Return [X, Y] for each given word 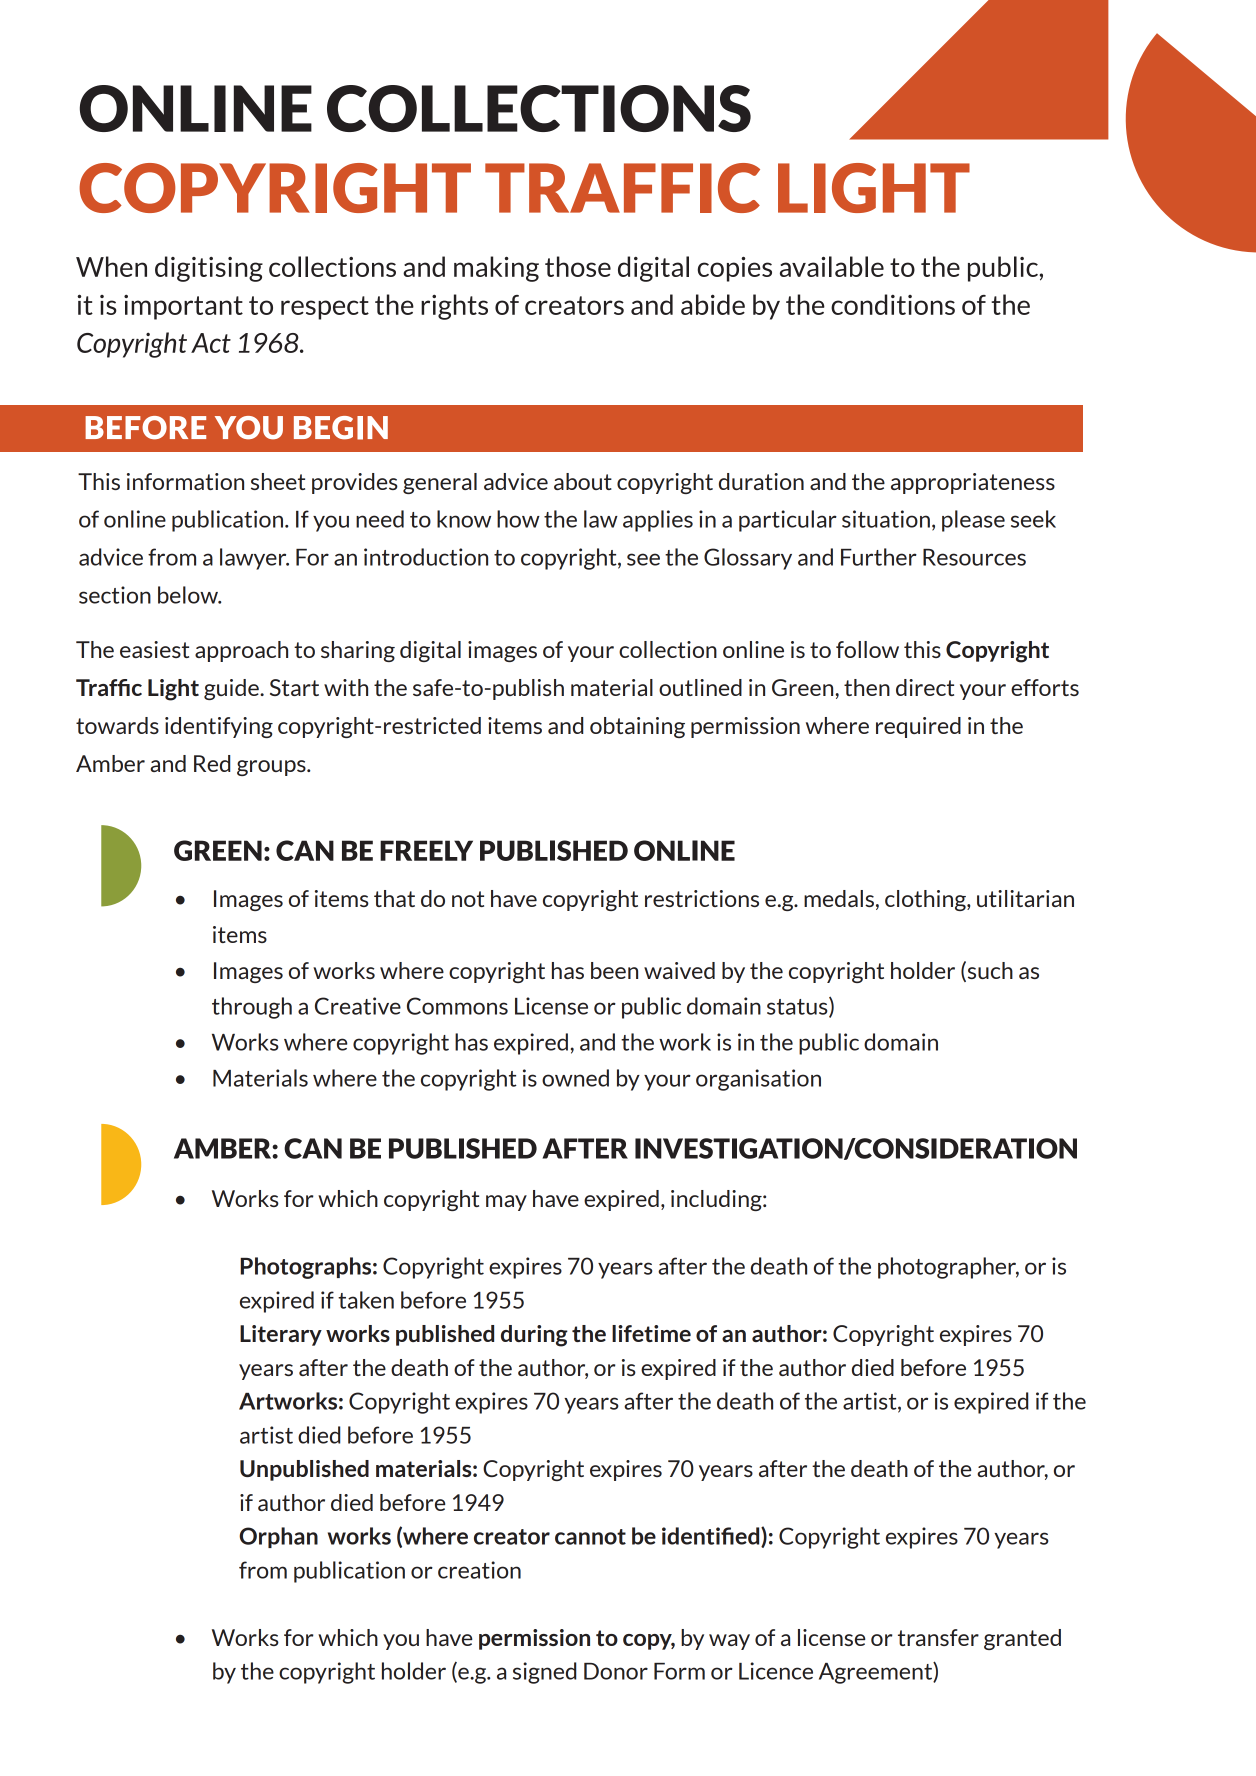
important [183, 307]
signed [544, 1673]
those [578, 266]
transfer [938, 1637]
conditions [893, 304]
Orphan [278, 1537]
